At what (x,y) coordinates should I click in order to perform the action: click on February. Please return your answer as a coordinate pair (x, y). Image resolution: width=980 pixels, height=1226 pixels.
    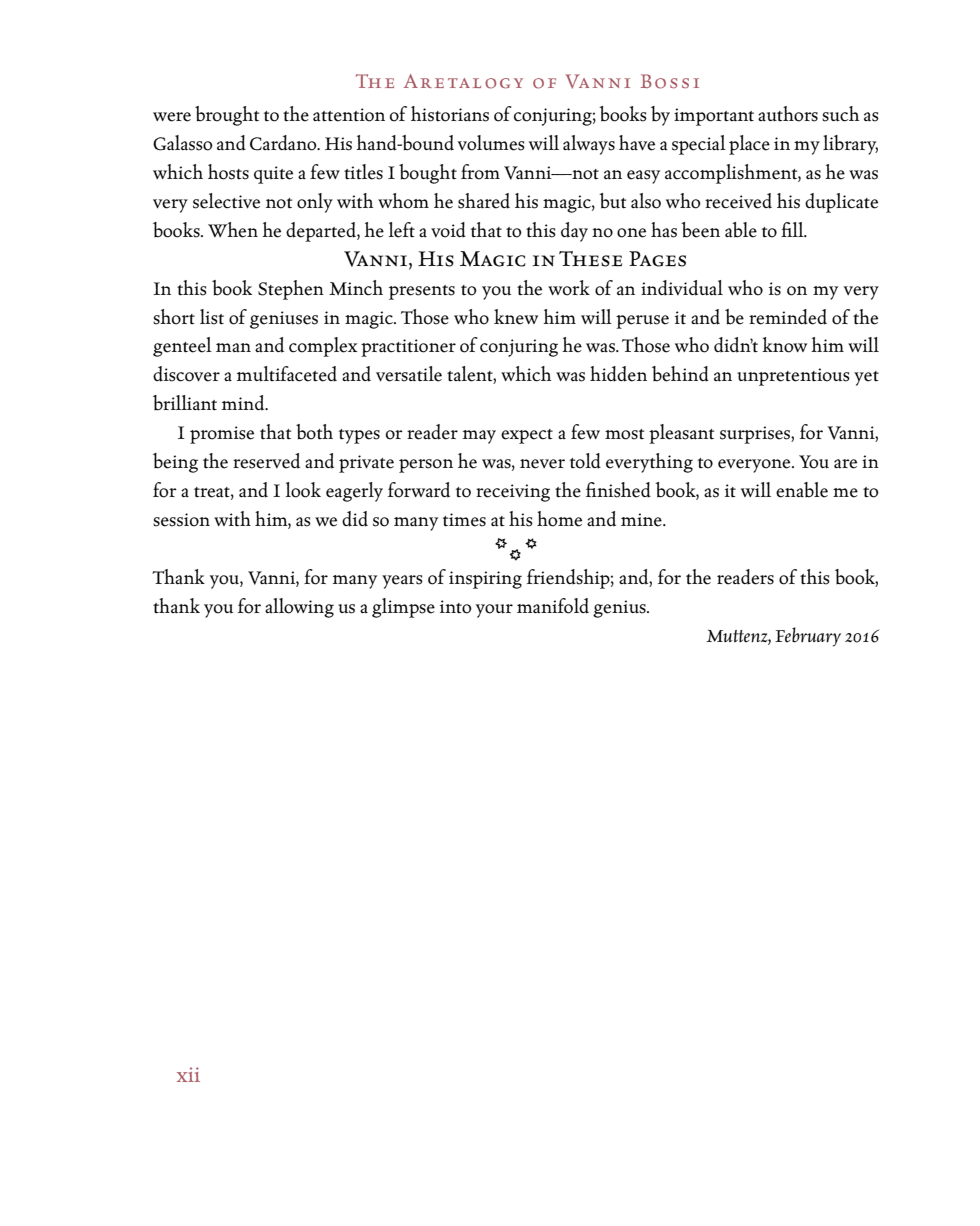
    Looking at the image, I should click on (808, 637).
